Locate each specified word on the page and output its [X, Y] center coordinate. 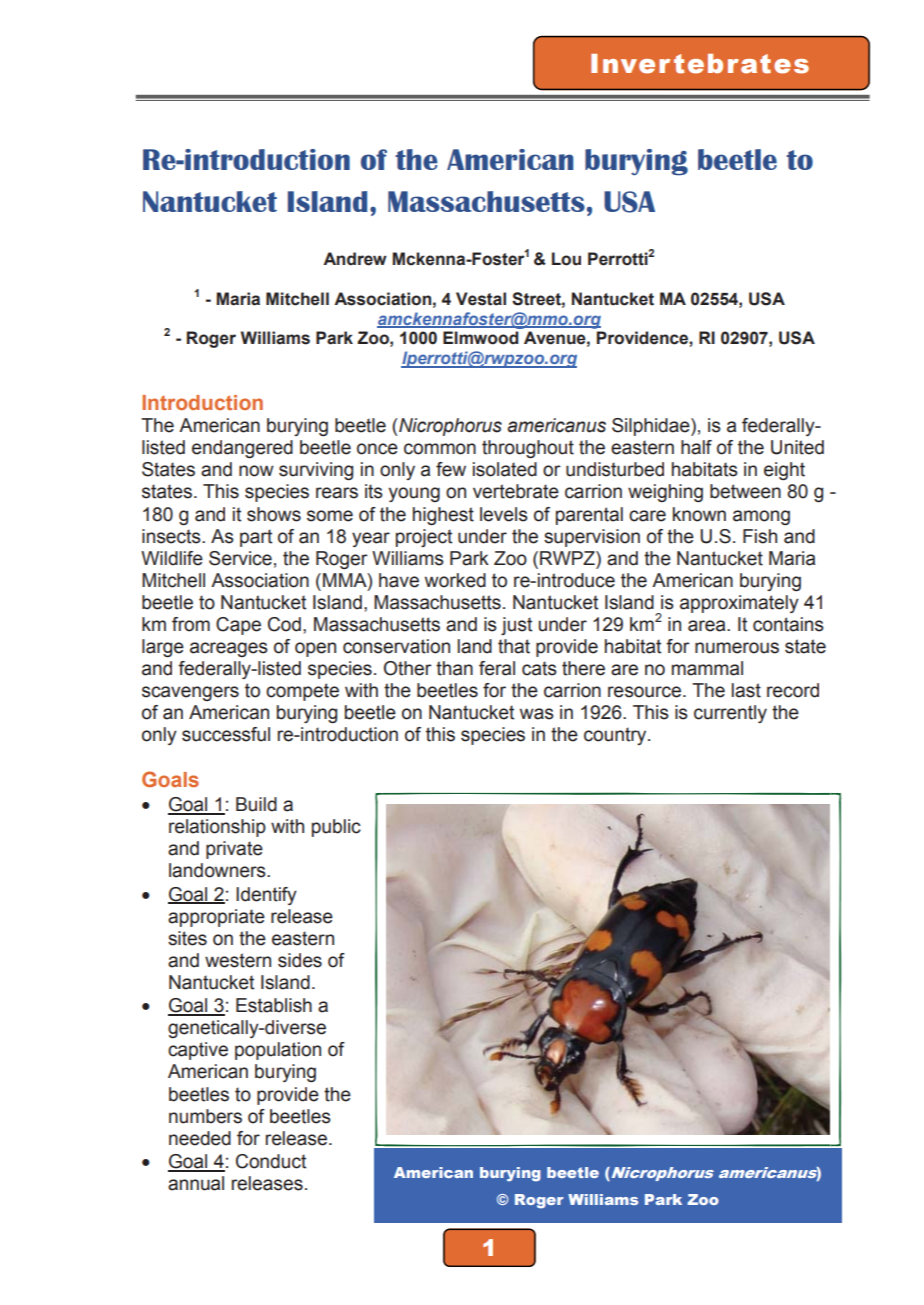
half [696, 447]
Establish [274, 1005]
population [278, 1051]
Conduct [271, 1161]
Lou [566, 259]
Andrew [355, 259]
